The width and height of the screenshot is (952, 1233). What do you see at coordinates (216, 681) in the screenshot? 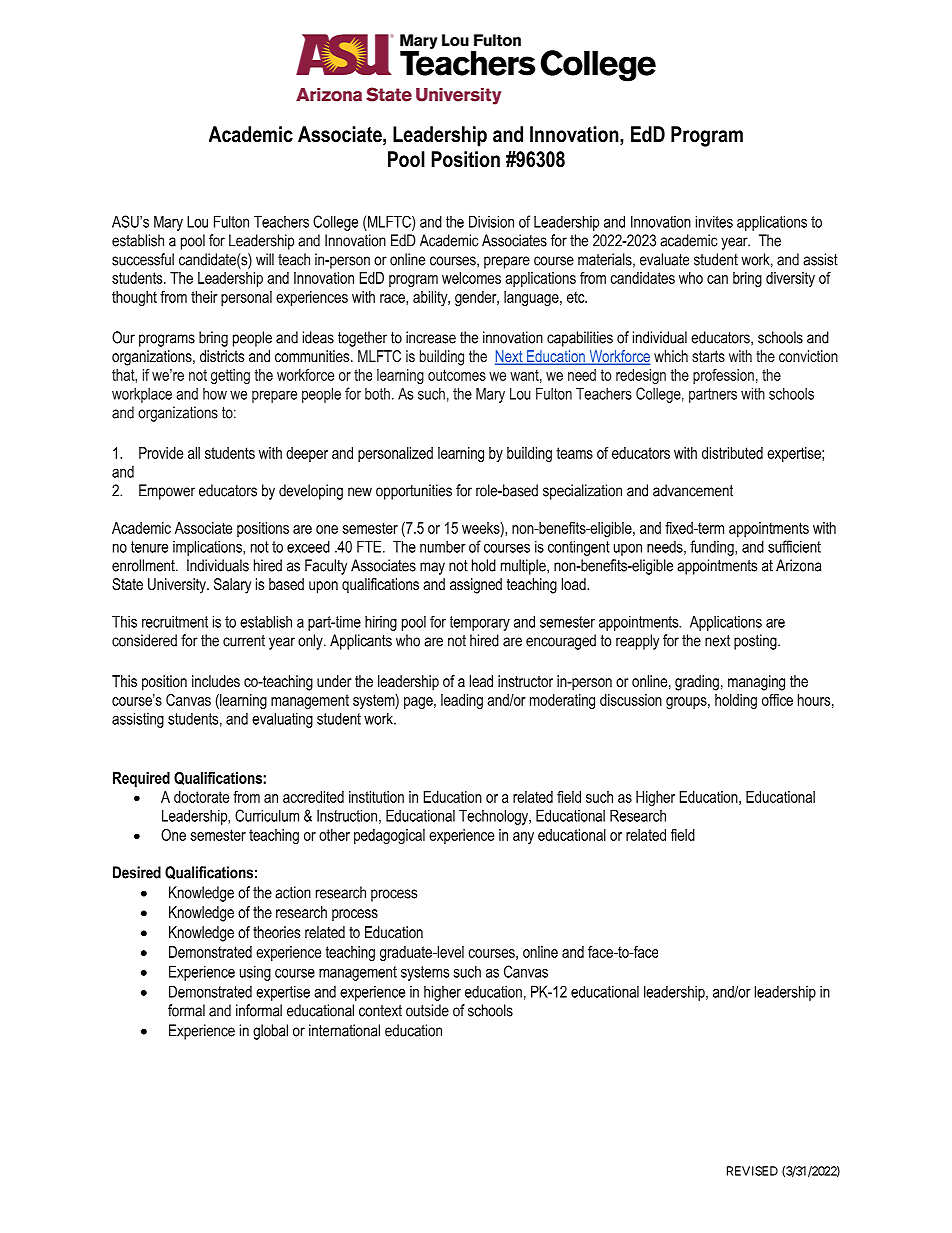
I see `includes` at bounding box center [216, 681].
